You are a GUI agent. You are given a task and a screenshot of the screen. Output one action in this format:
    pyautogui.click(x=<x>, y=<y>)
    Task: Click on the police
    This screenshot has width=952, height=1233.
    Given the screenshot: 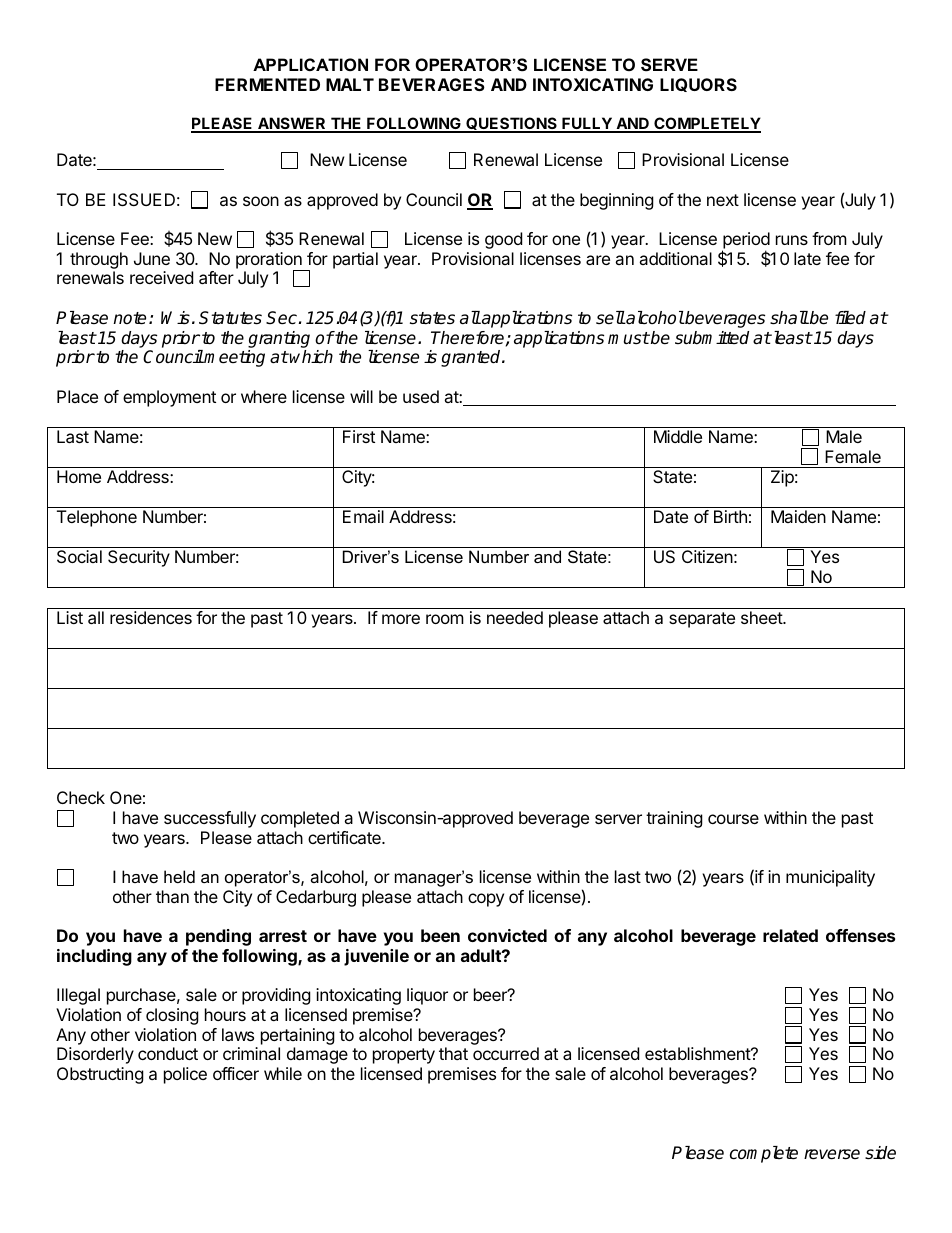 What is the action you would take?
    pyautogui.click(x=185, y=1075)
